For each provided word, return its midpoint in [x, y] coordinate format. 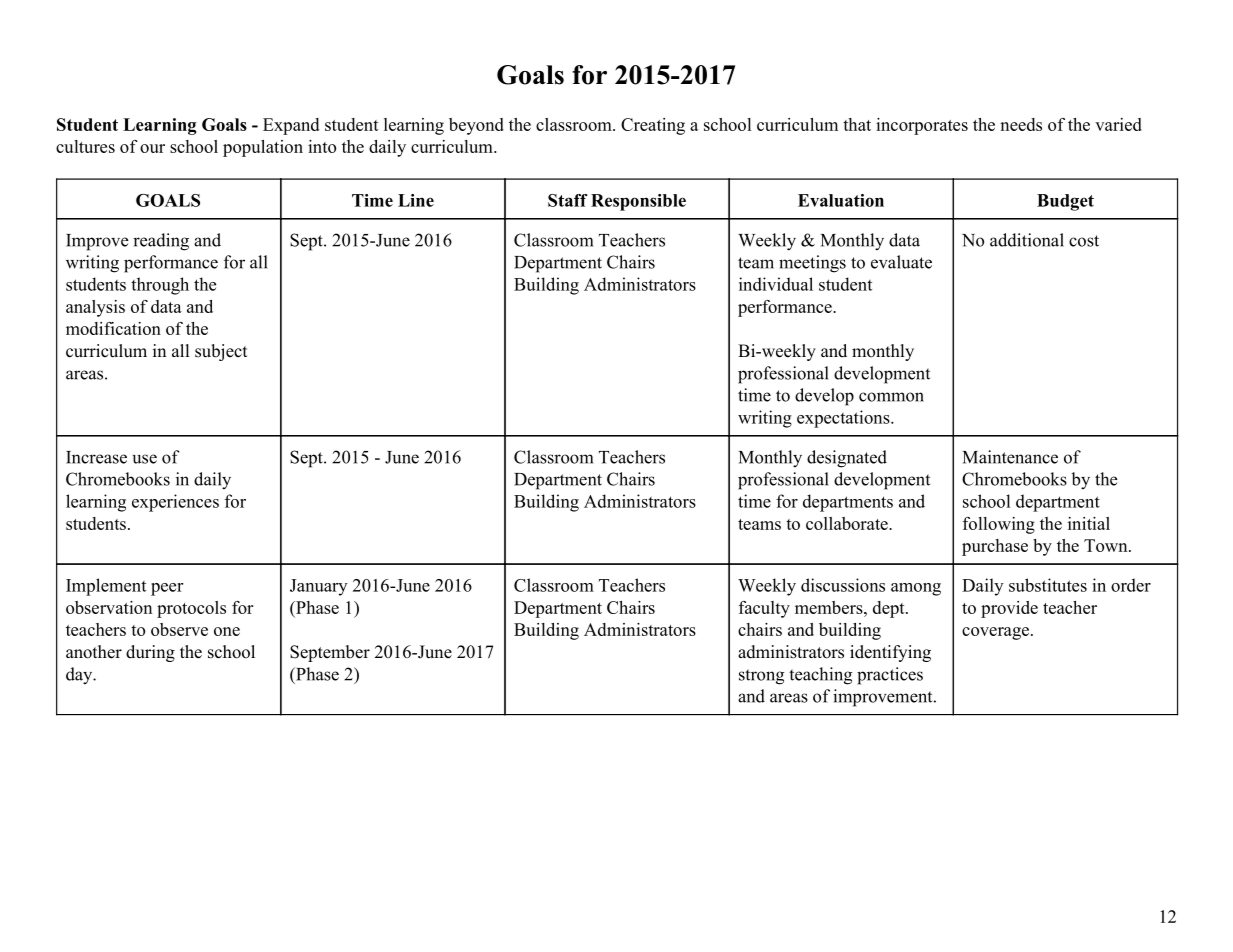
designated [847, 459]
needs [1021, 124]
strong [761, 677]
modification [113, 328]
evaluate [901, 262]
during [150, 653]
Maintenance [1010, 457]
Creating [653, 126]
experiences [175, 503]
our [152, 148]
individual [776, 284]
